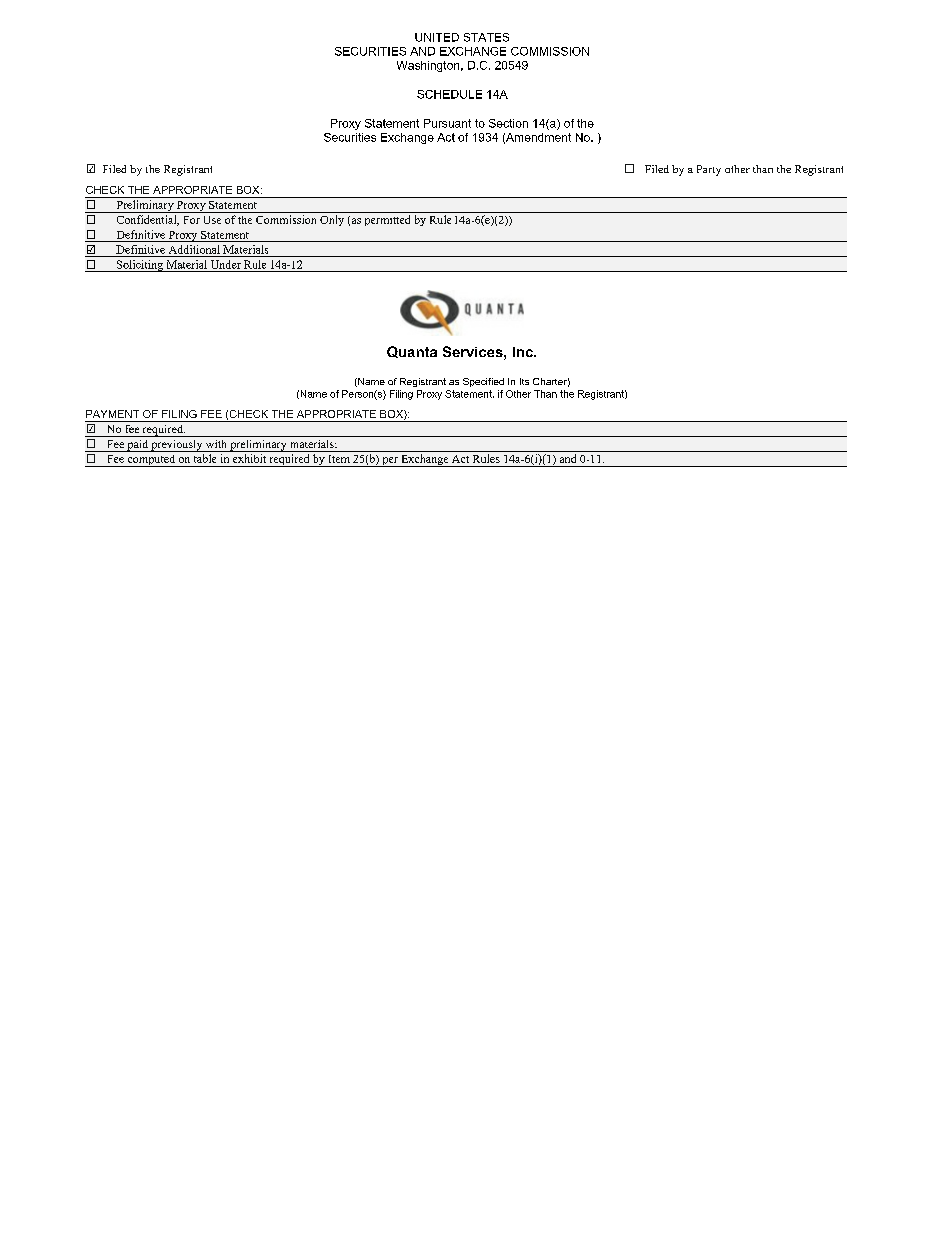 This image has width=952, height=1233. Describe the element at coordinates (137, 446) in the image. I see `paid` at that location.
